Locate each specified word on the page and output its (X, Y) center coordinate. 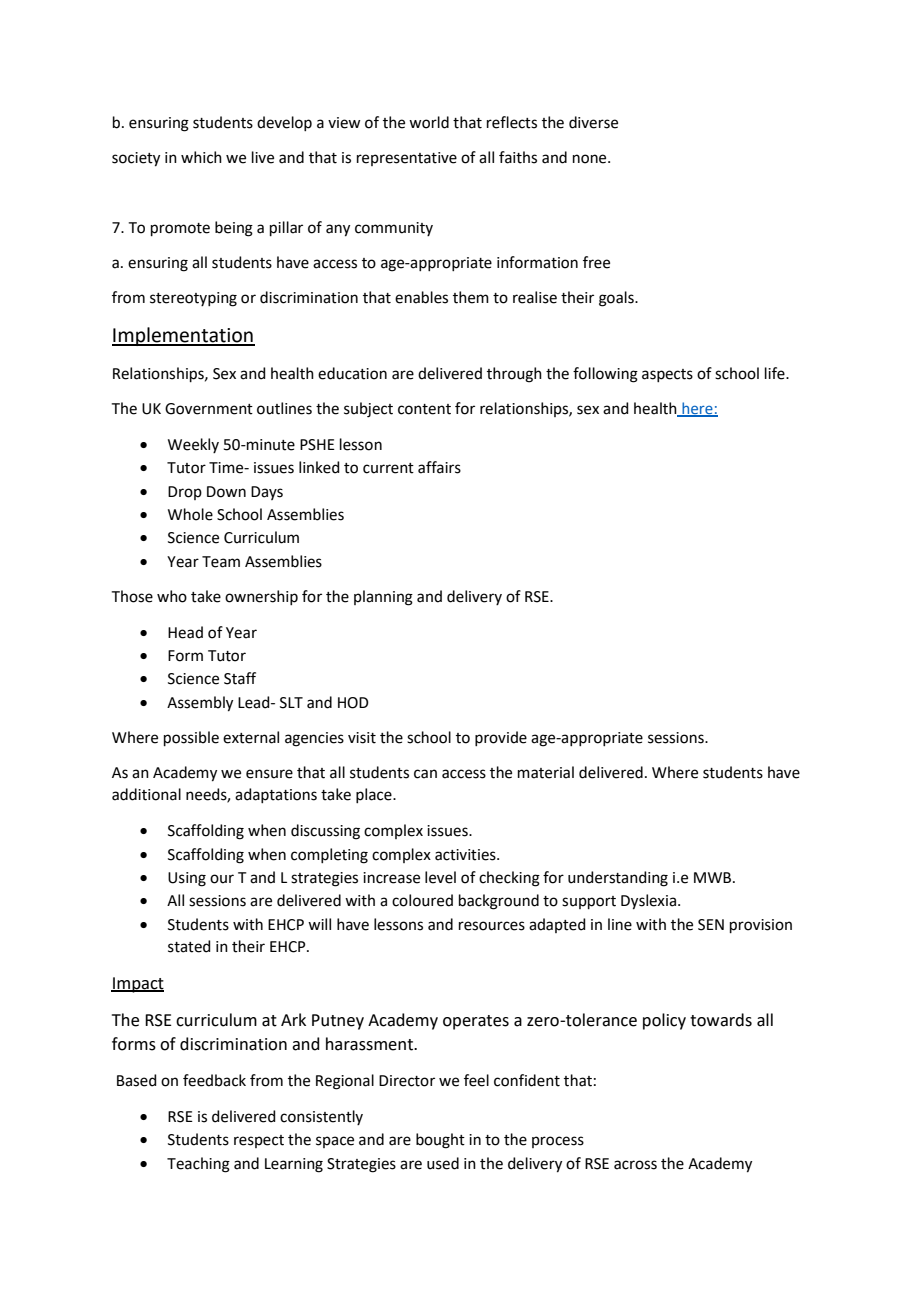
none (591, 159)
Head (185, 632)
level (440, 877)
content (424, 409)
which (201, 157)
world (429, 122)
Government (209, 409)
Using (187, 879)
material (546, 772)
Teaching (198, 1165)
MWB (712, 877)
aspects (667, 375)
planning (383, 598)
